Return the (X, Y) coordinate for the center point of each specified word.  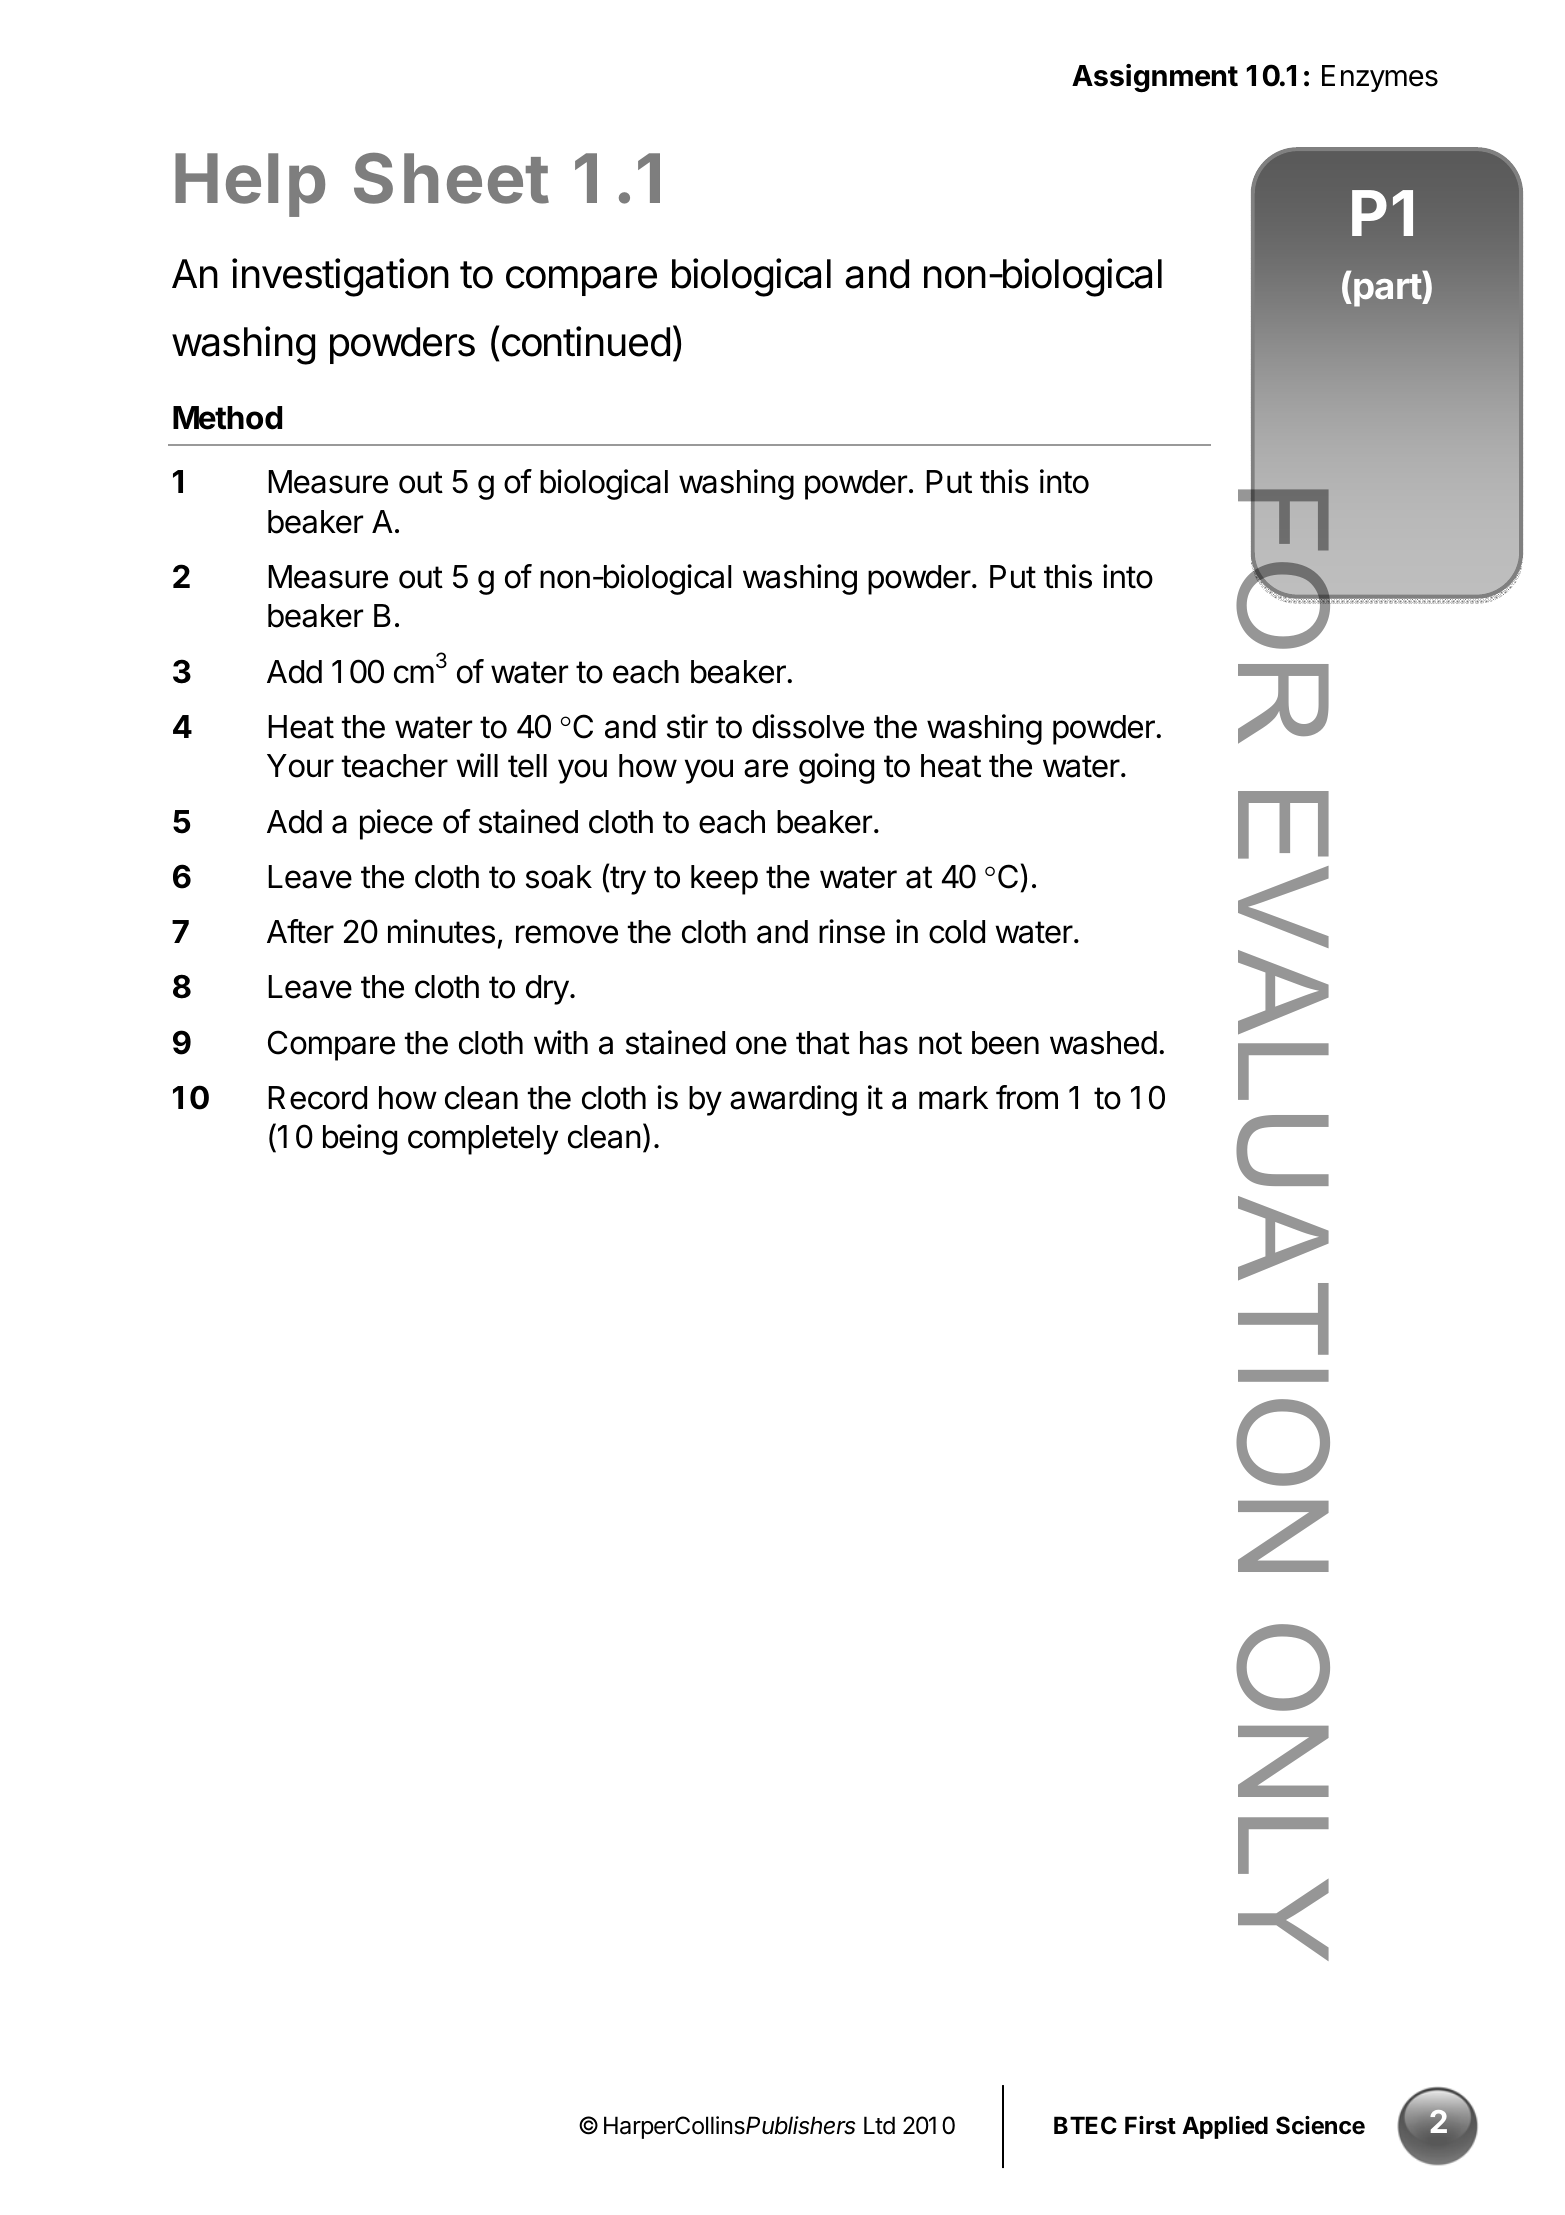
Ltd (879, 2125)
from (1027, 1097)
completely (483, 1140)
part (1388, 290)
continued (586, 341)
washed (1103, 1043)
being (360, 1139)
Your (300, 766)
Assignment (1155, 78)
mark (953, 1098)
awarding (793, 1100)
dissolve (808, 726)
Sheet (451, 178)
